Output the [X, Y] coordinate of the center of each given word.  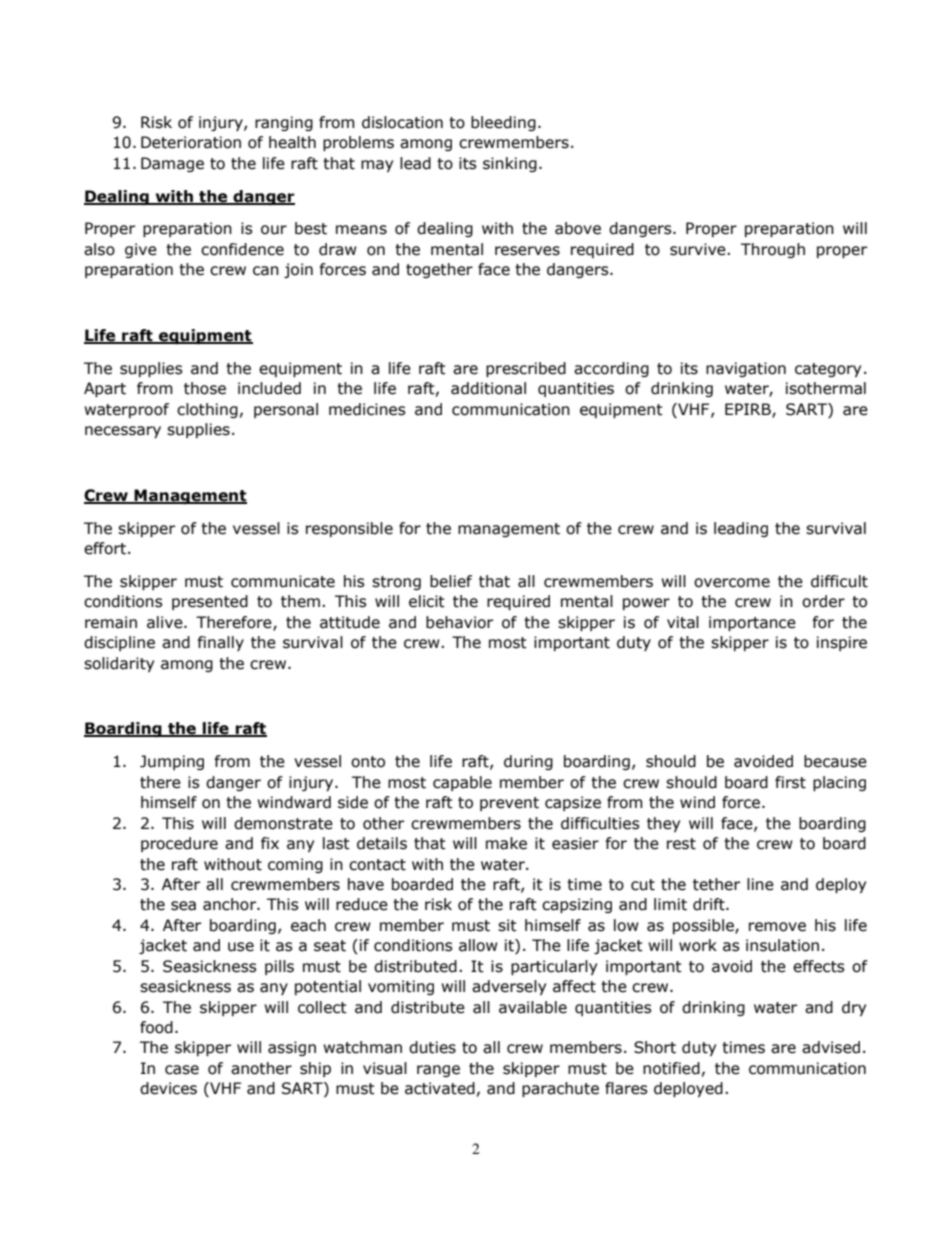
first [790, 782]
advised [831, 1047]
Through [773, 250]
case [182, 1070]
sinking [510, 164]
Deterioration [191, 142]
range [438, 1071]
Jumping [172, 762]
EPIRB [749, 410]
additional [488, 388]
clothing [207, 410]
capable [462, 783]
